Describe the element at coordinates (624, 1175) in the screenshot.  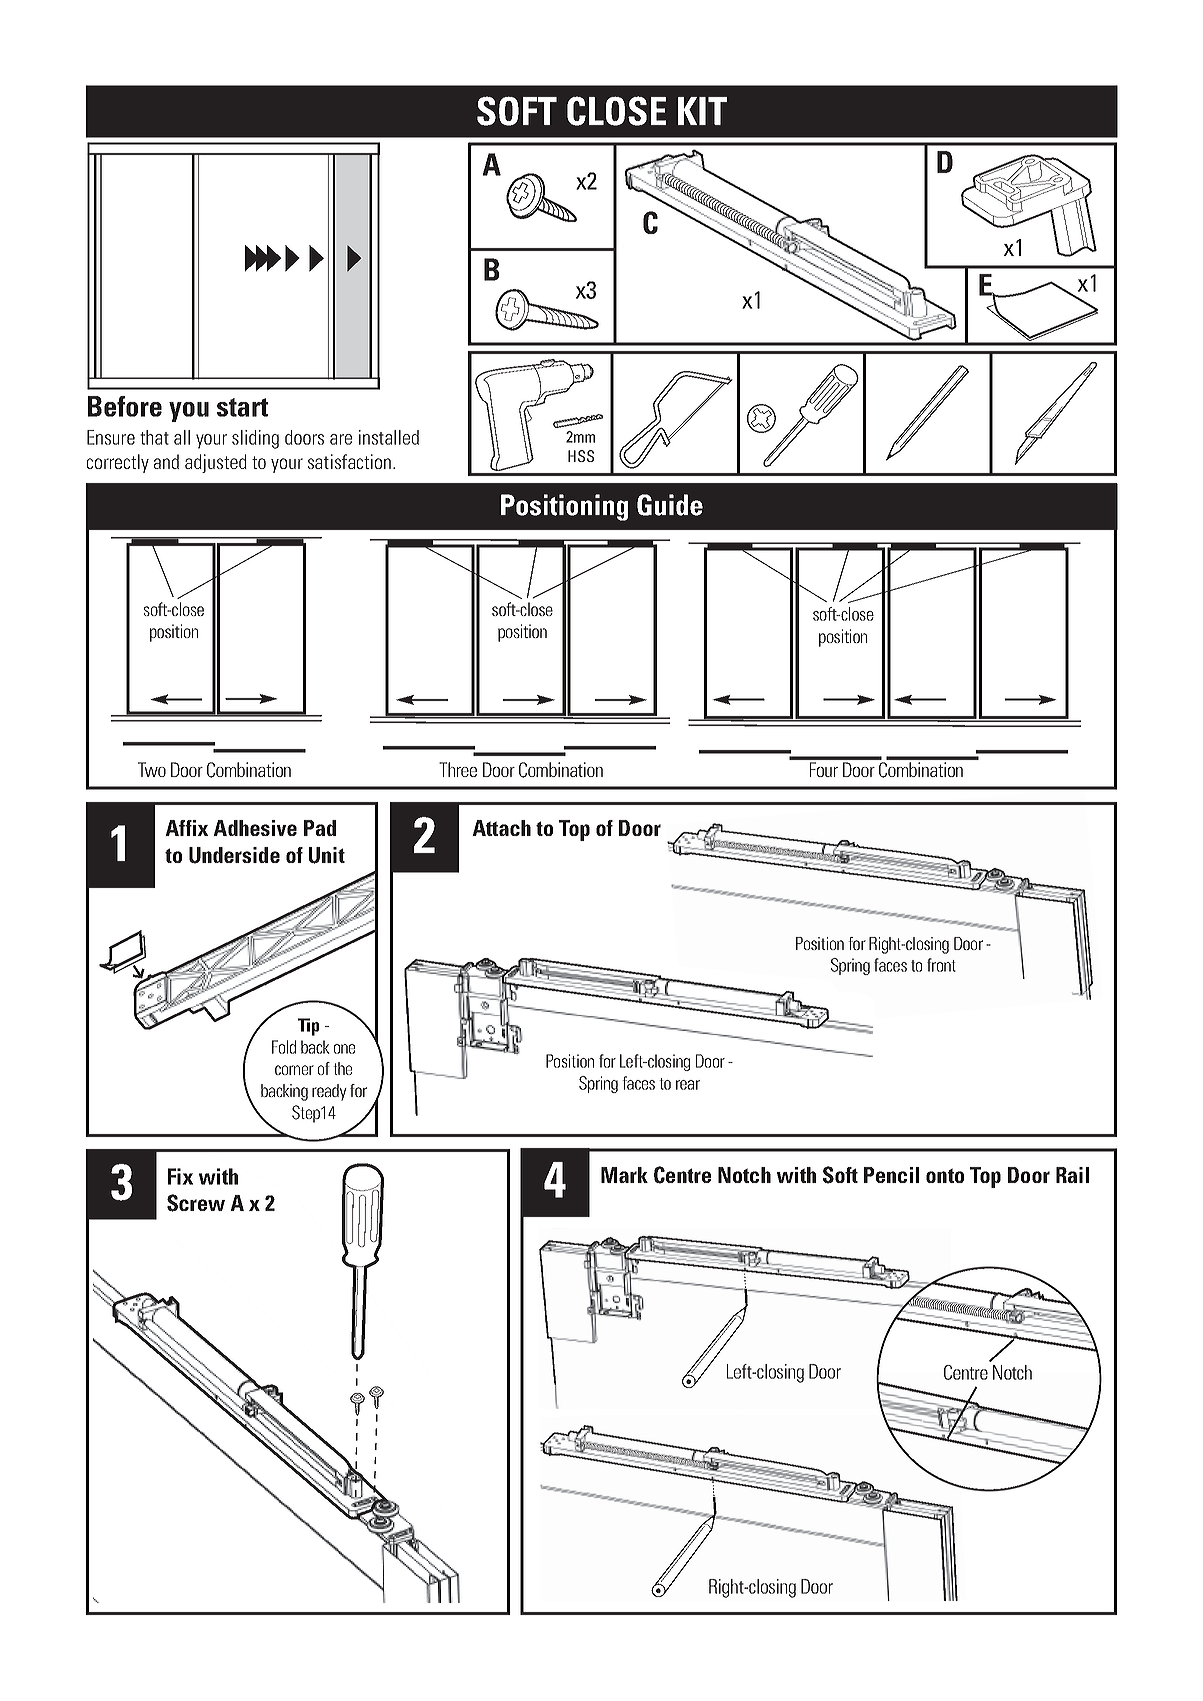
I see `Mark` at that location.
